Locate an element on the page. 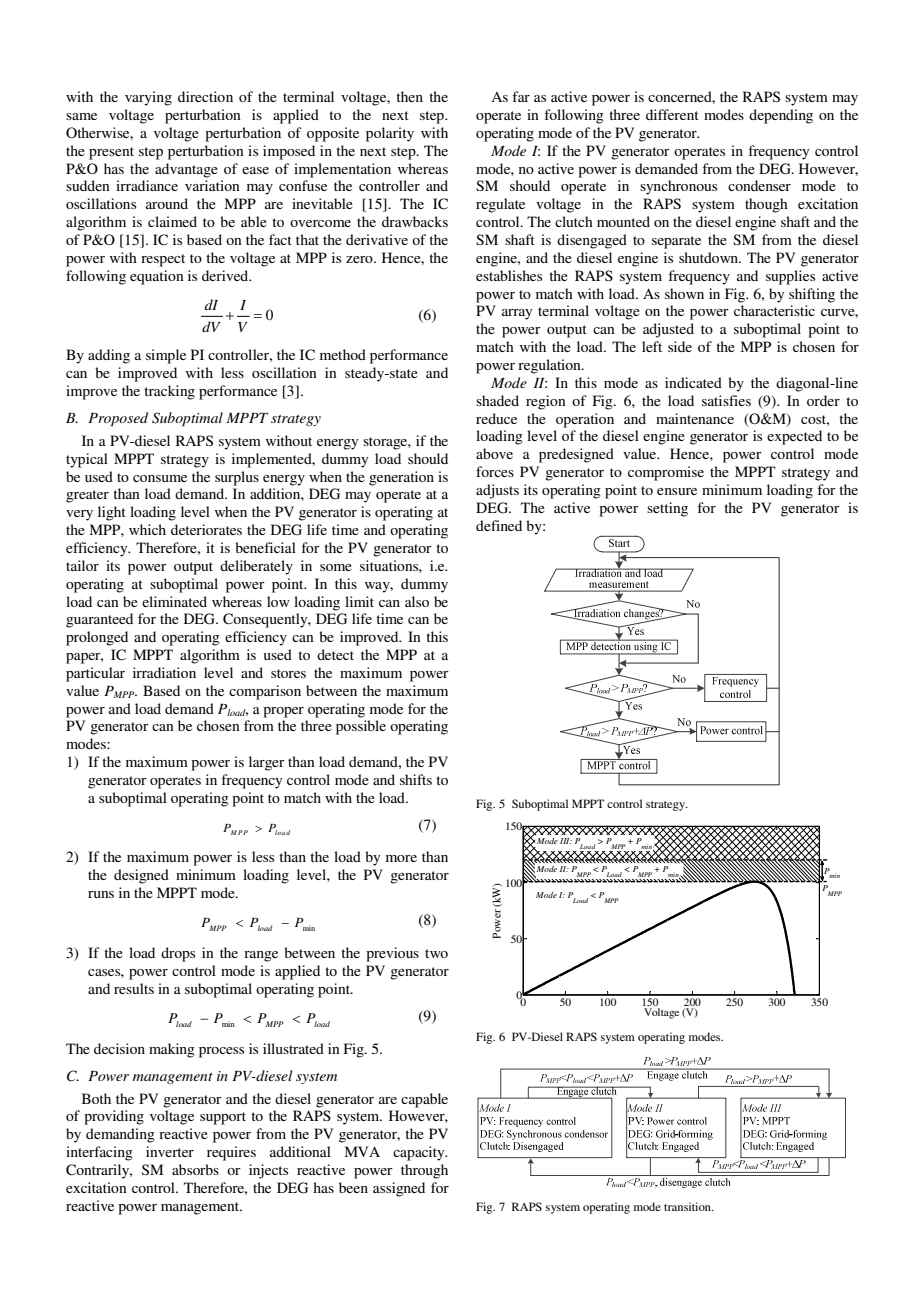 This image has width=924, height=1308. ensure is located at coordinates (677, 491).
